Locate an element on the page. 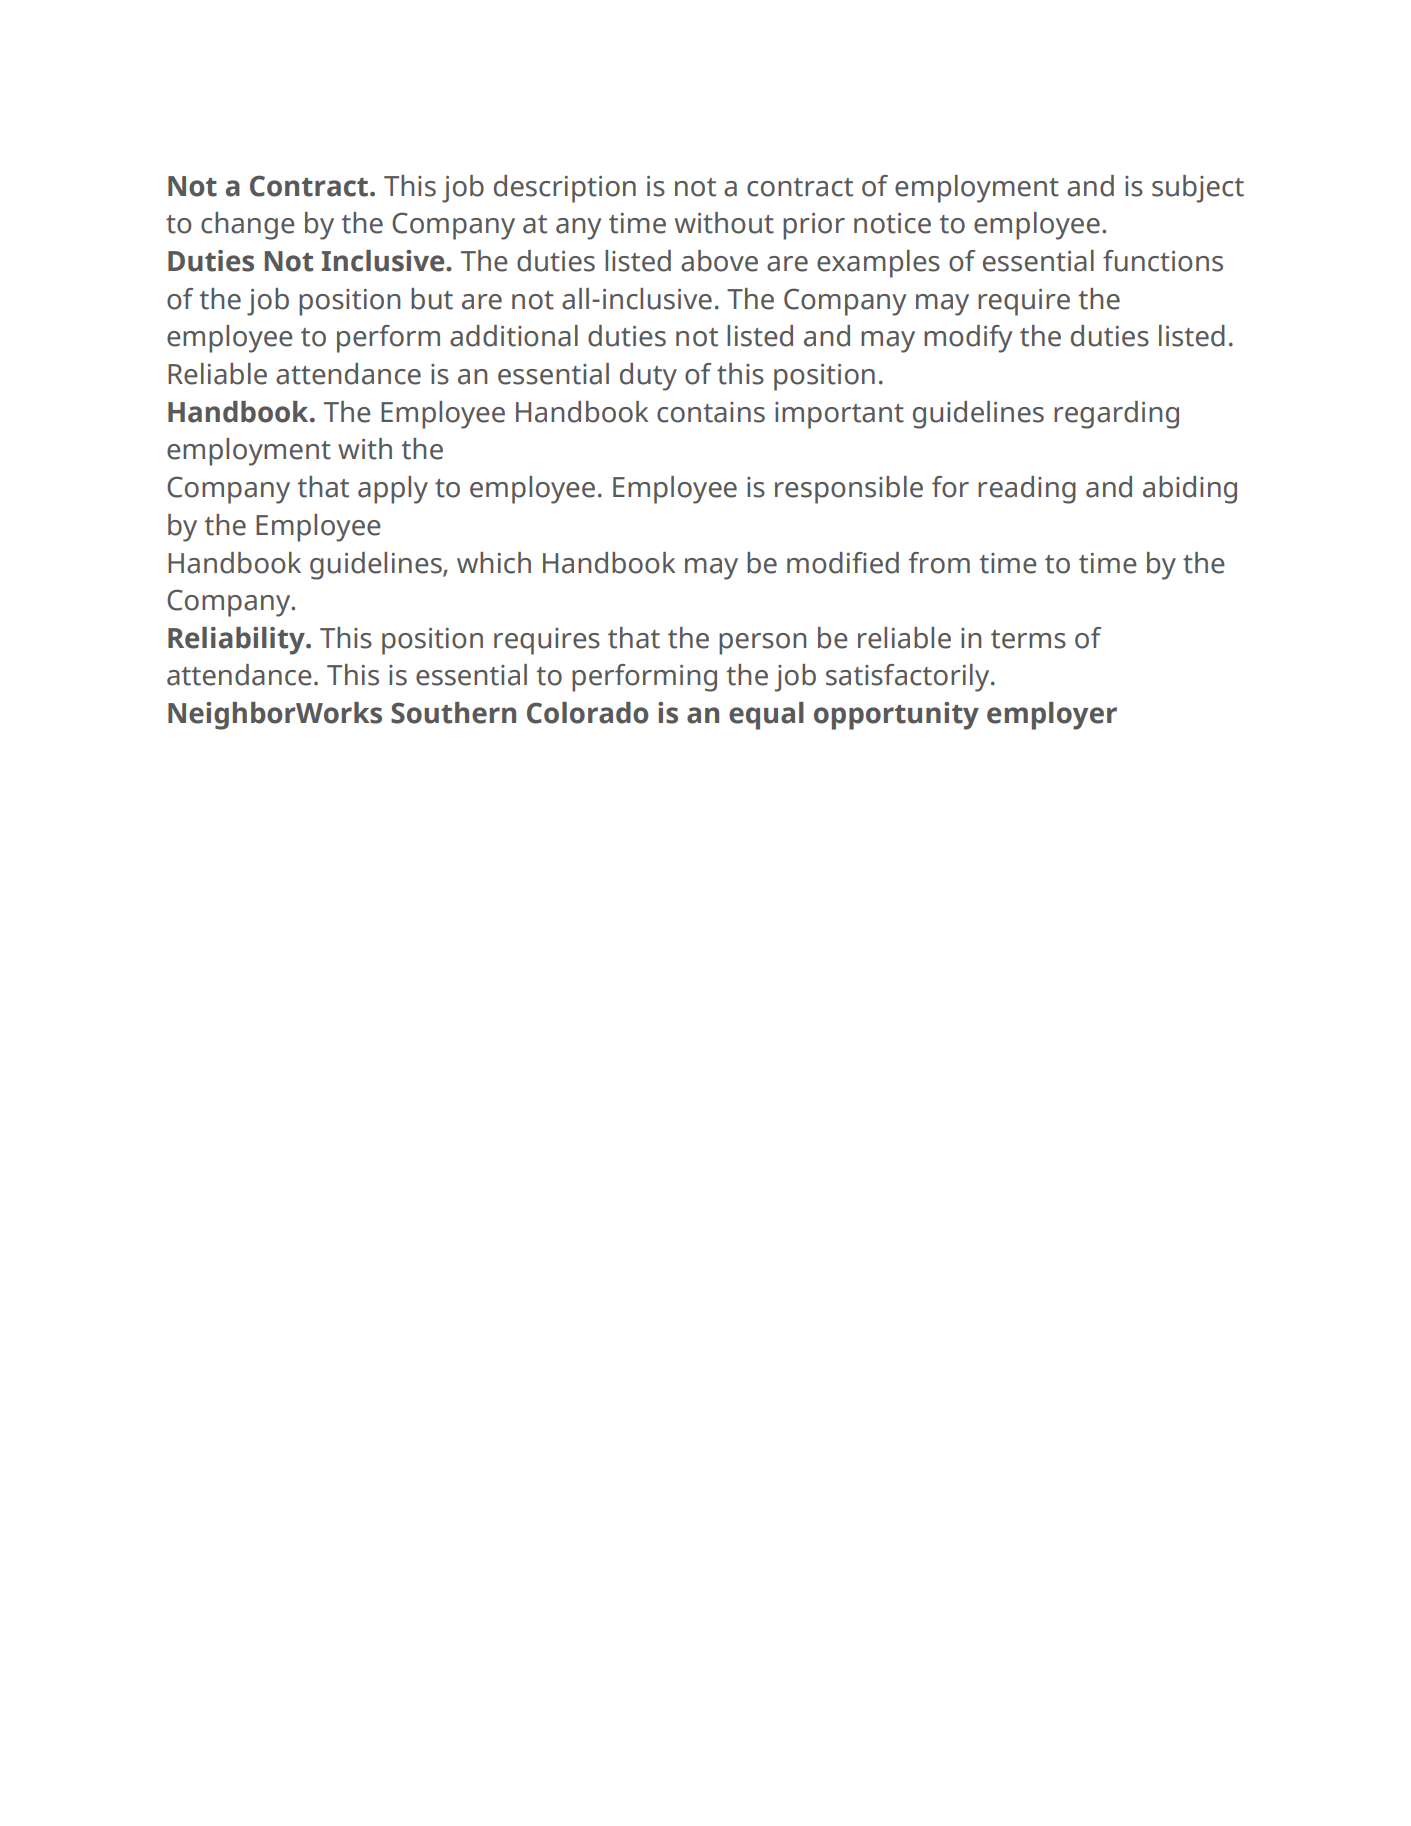  apply is located at coordinates (393, 490).
